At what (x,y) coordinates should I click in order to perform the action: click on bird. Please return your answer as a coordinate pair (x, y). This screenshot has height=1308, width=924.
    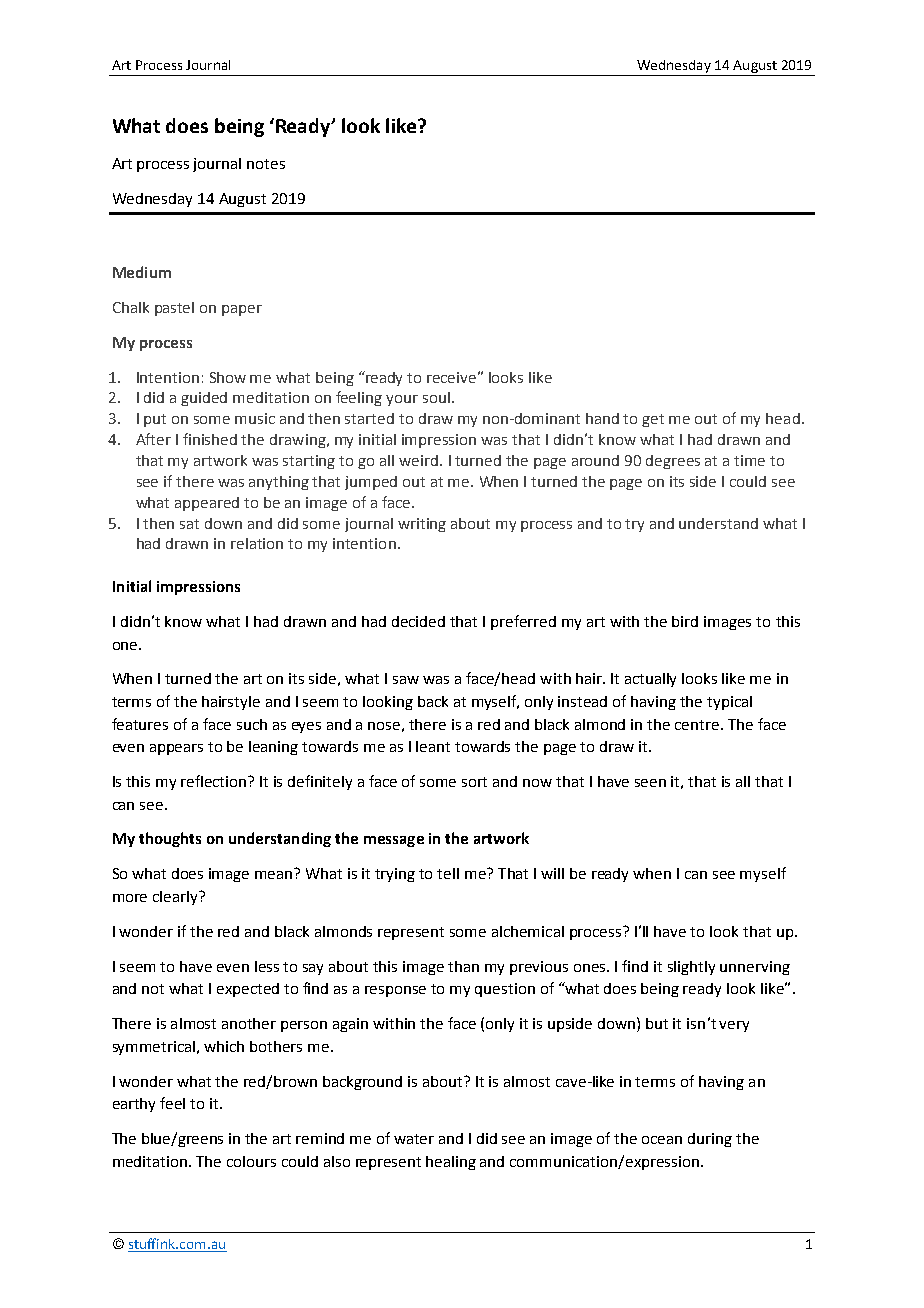
    Looking at the image, I should click on (685, 621).
